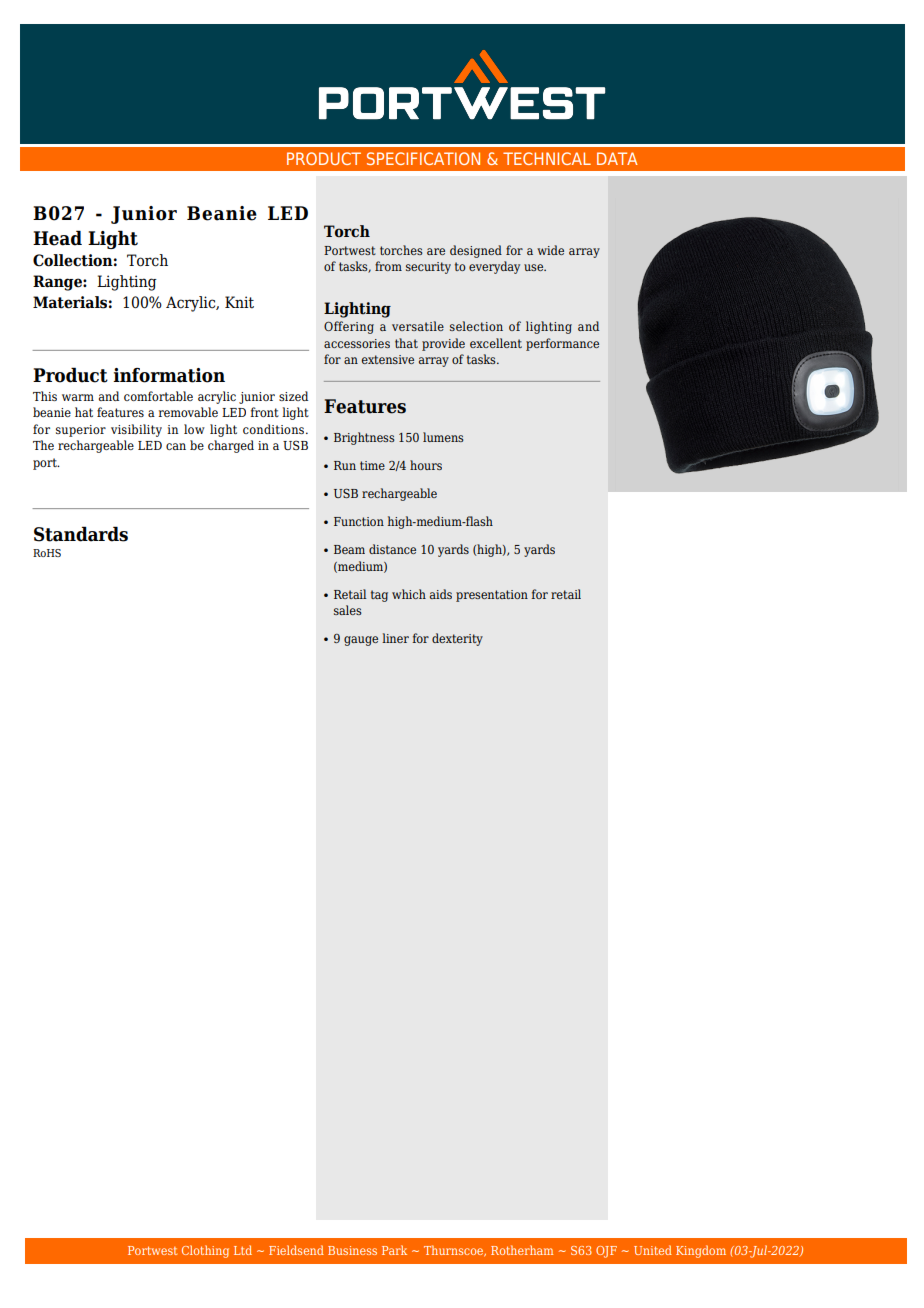 The width and height of the document is (924, 1308). I want to click on Standards, so click(81, 534).
